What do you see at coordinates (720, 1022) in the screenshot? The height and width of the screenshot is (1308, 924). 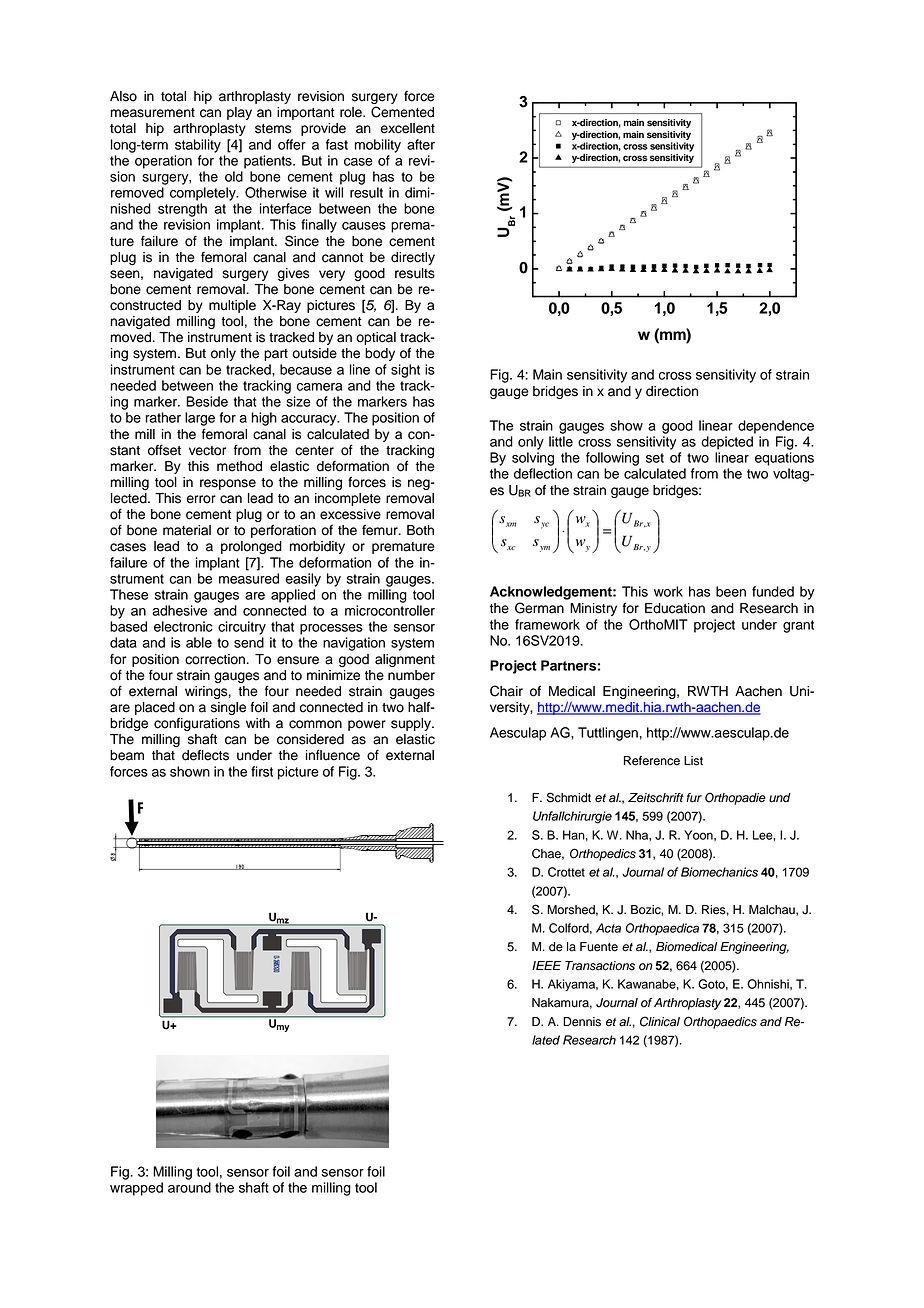 I see `Orthopaedics` at bounding box center [720, 1022].
